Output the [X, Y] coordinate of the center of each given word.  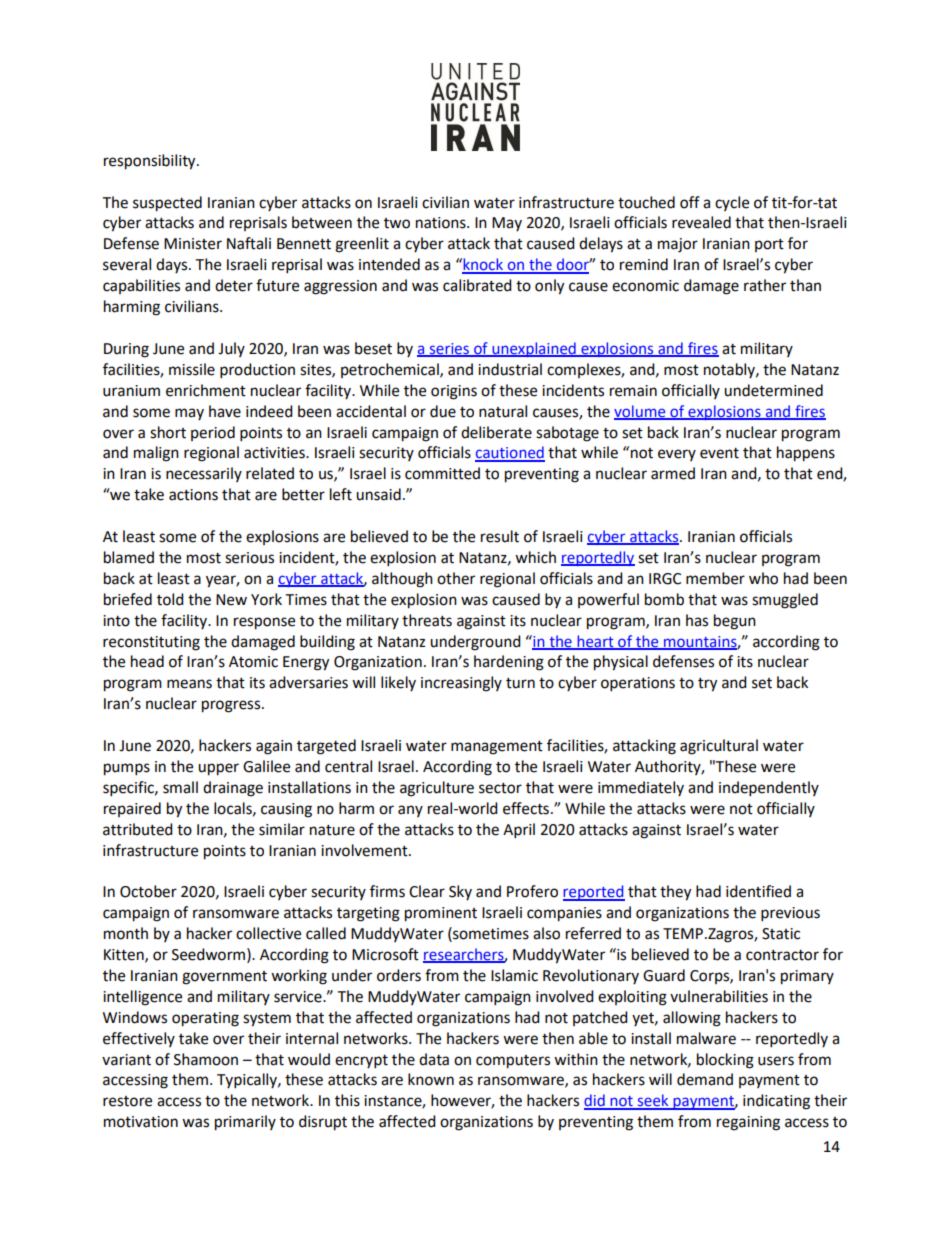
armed [673, 473]
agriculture [437, 789]
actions [193, 495]
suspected [167, 204]
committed [442, 473]
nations [442, 223]
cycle [732, 203]
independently [769, 789]
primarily [245, 1123]
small [180, 787]
